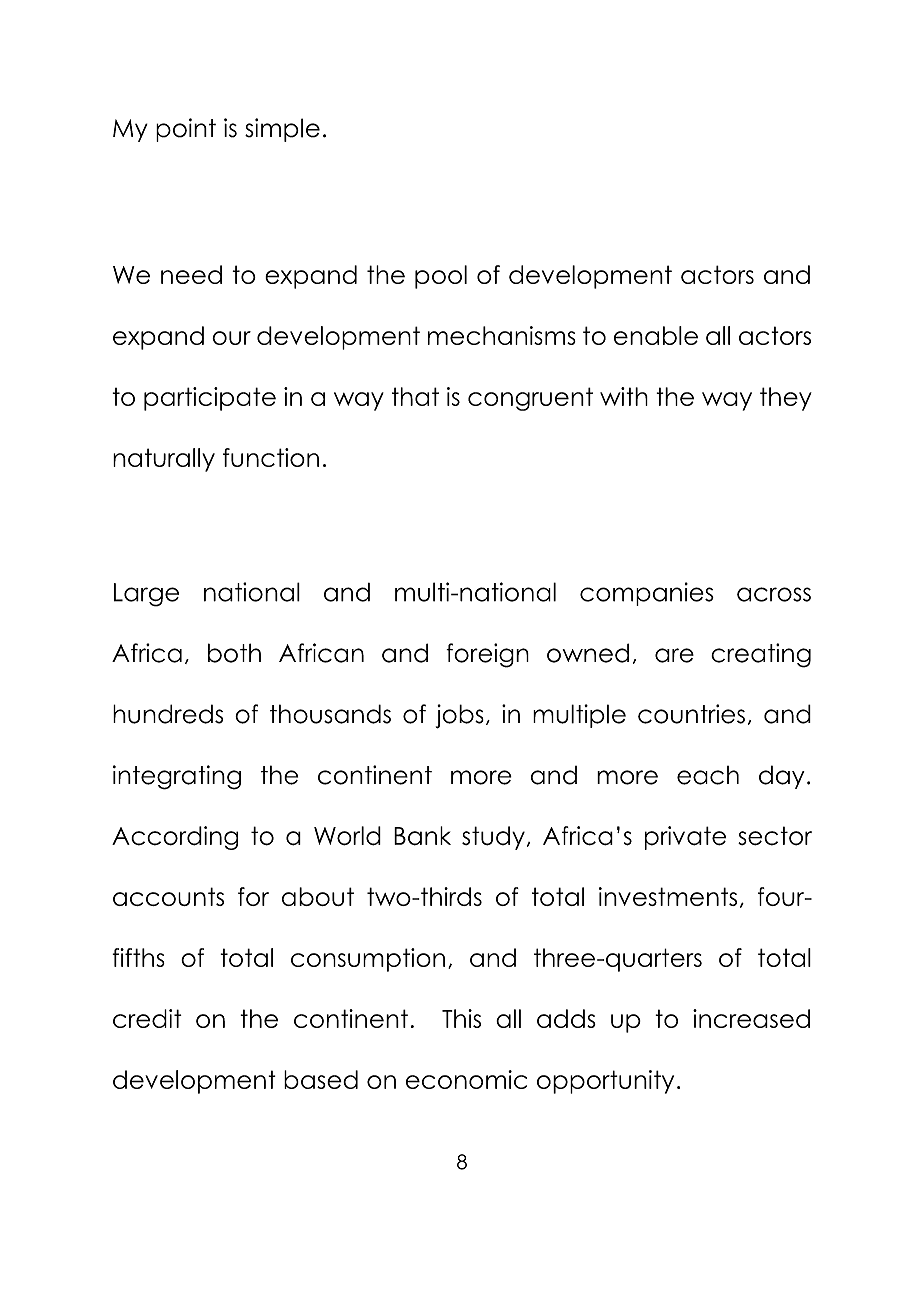  I want to click on companies, so click(647, 594).
